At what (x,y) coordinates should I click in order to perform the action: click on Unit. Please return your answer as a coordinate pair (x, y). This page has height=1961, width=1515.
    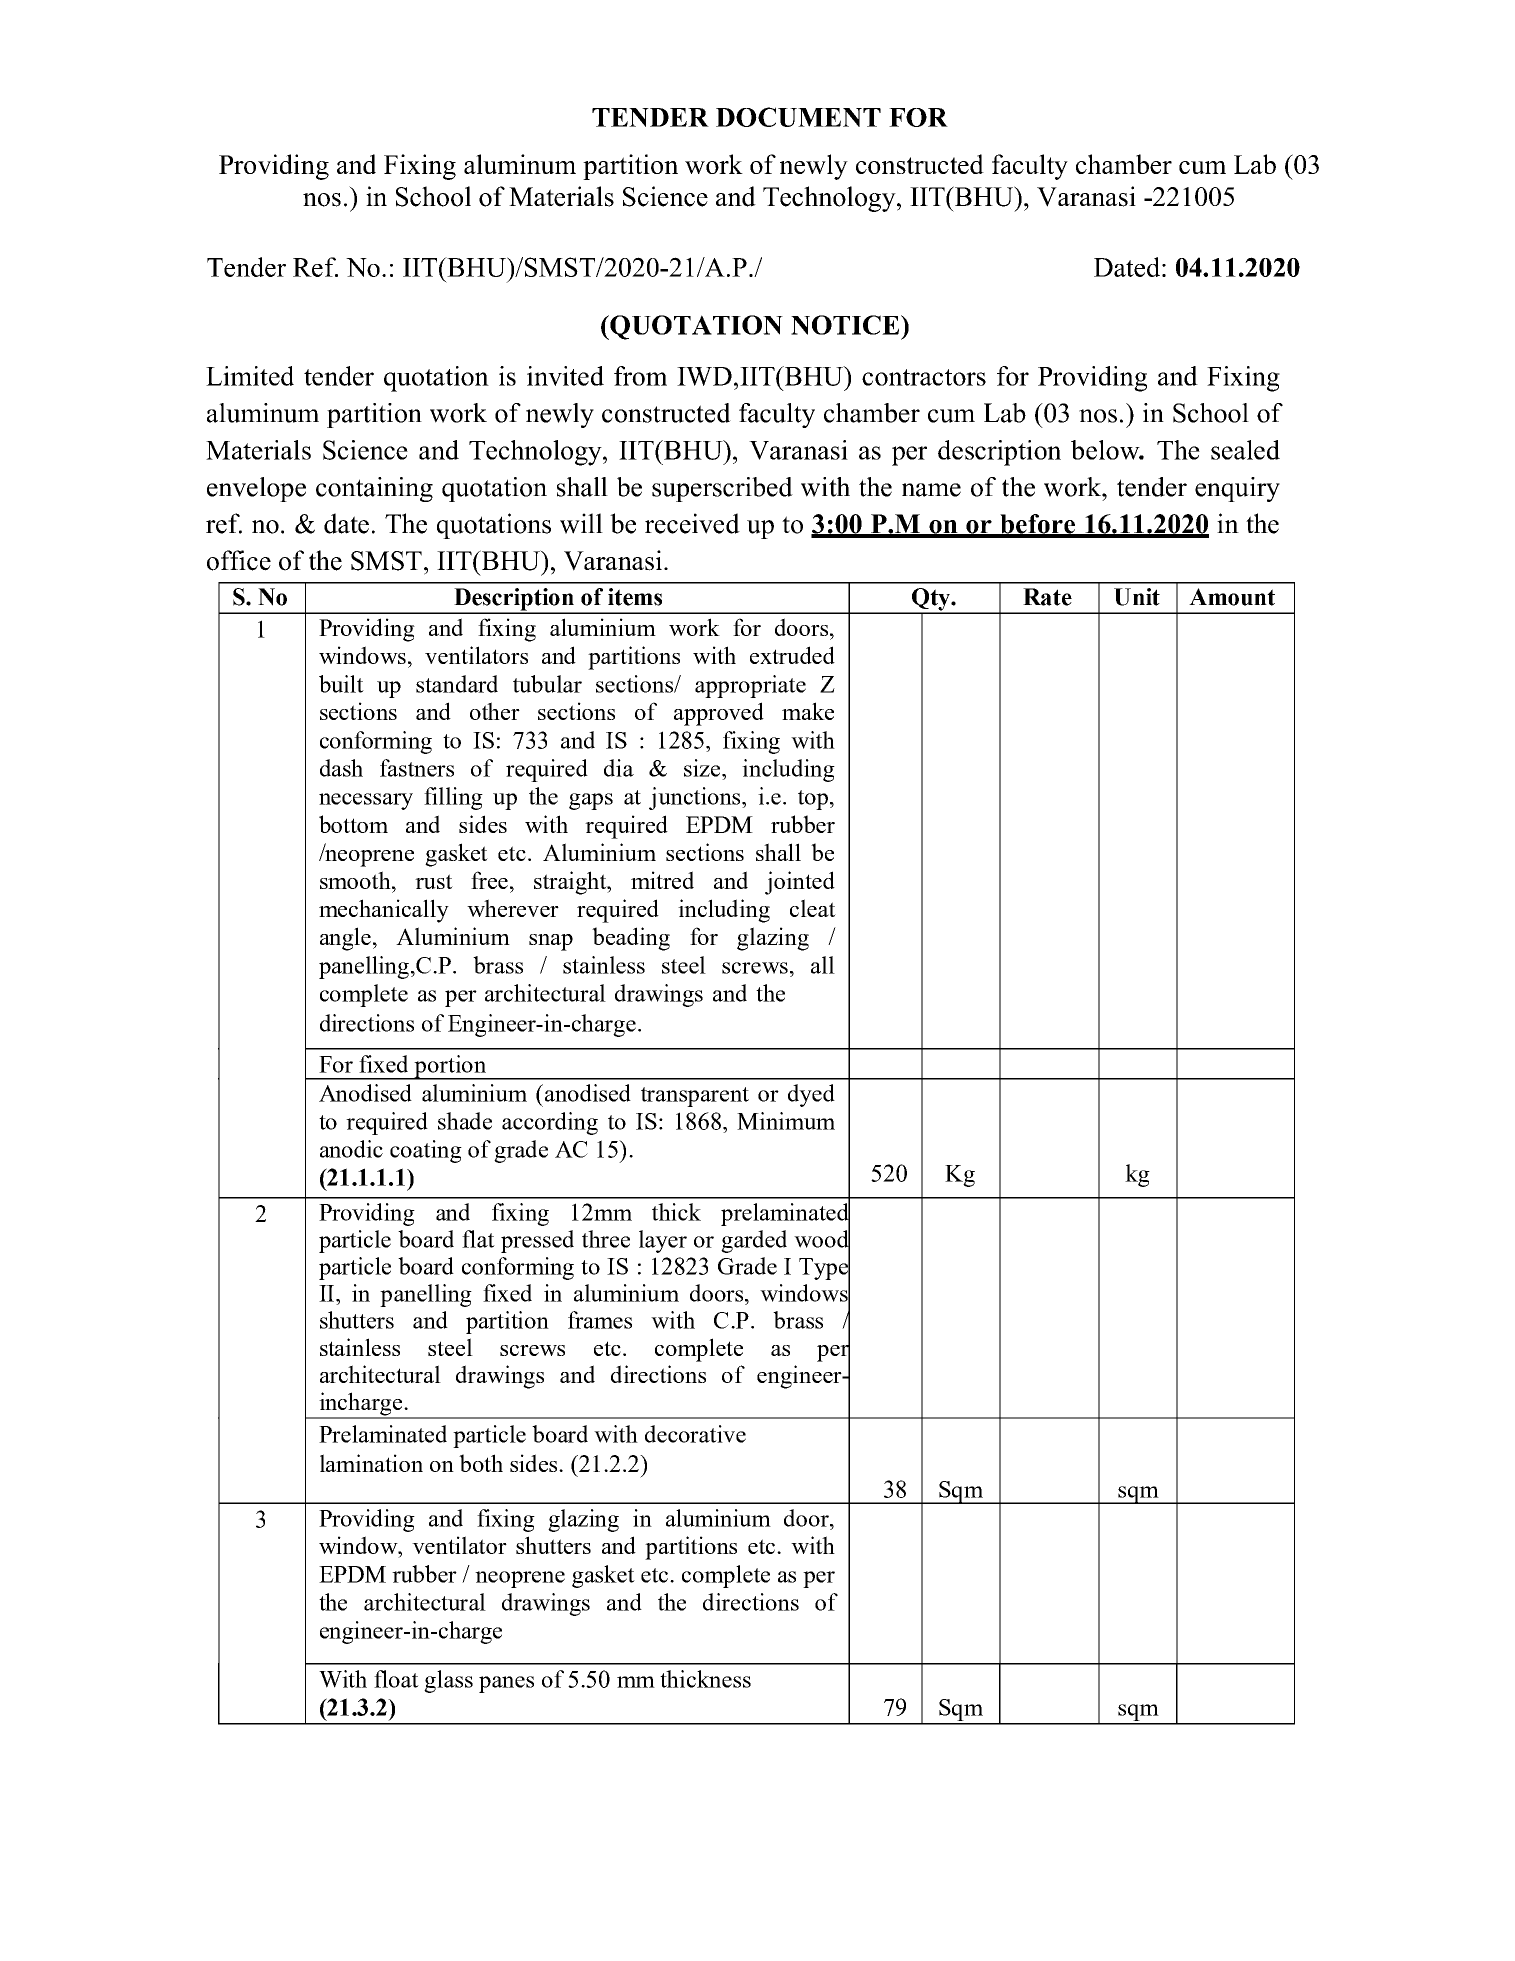
    Looking at the image, I should click on (1137, 597).
